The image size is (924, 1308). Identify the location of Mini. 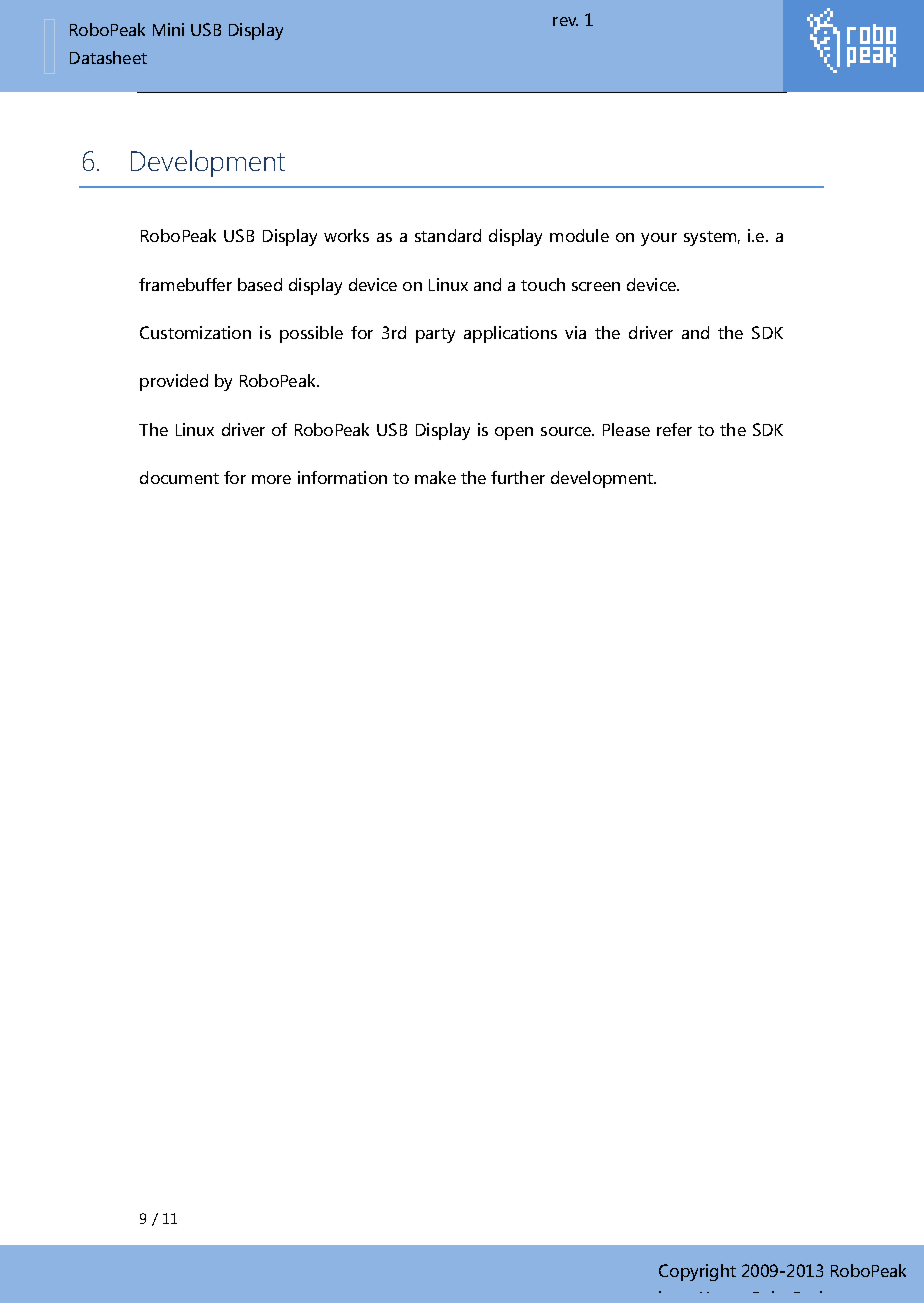
(168, 29).
